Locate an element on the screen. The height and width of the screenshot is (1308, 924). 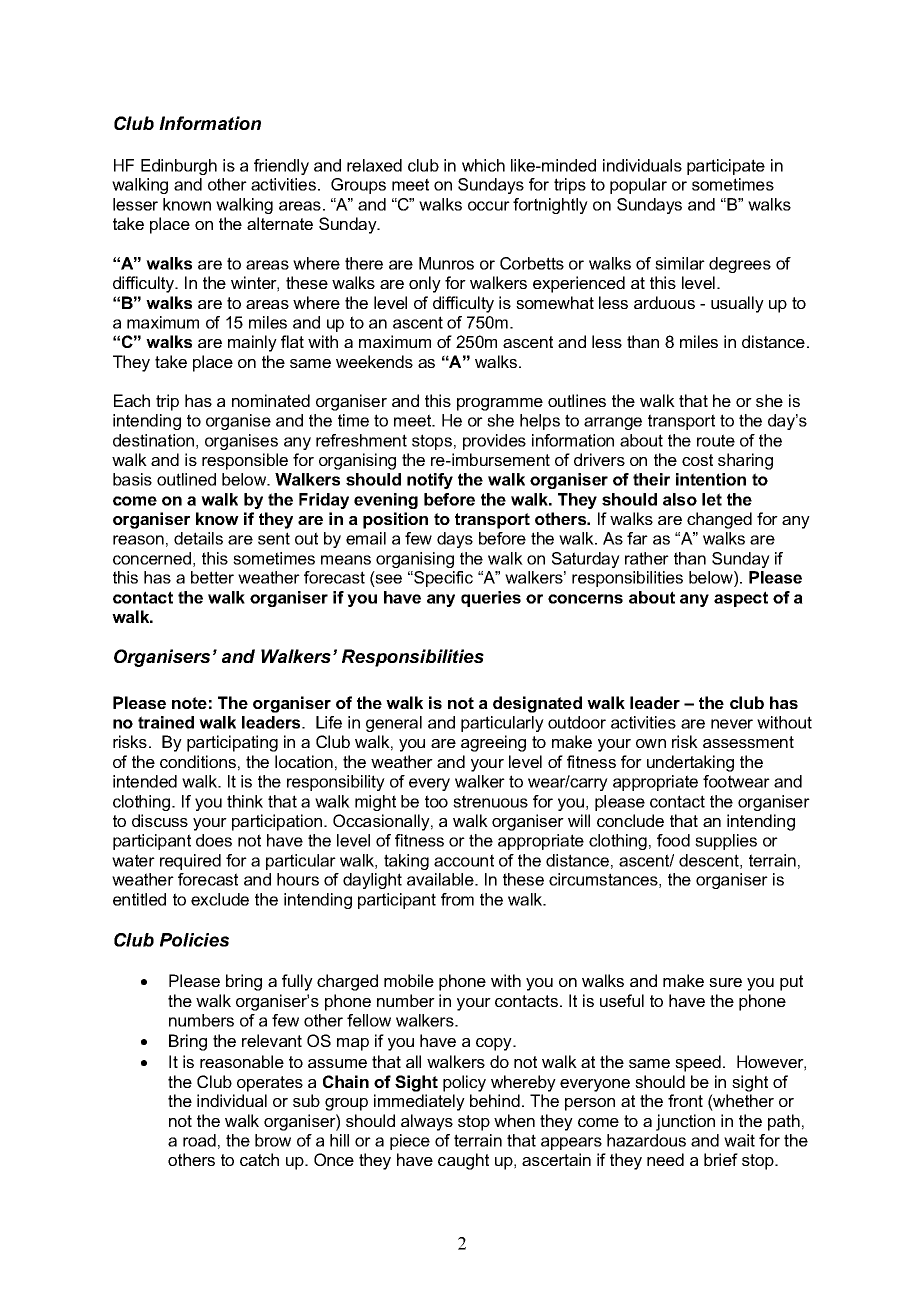
road is located at coordinates (199, 1140).
